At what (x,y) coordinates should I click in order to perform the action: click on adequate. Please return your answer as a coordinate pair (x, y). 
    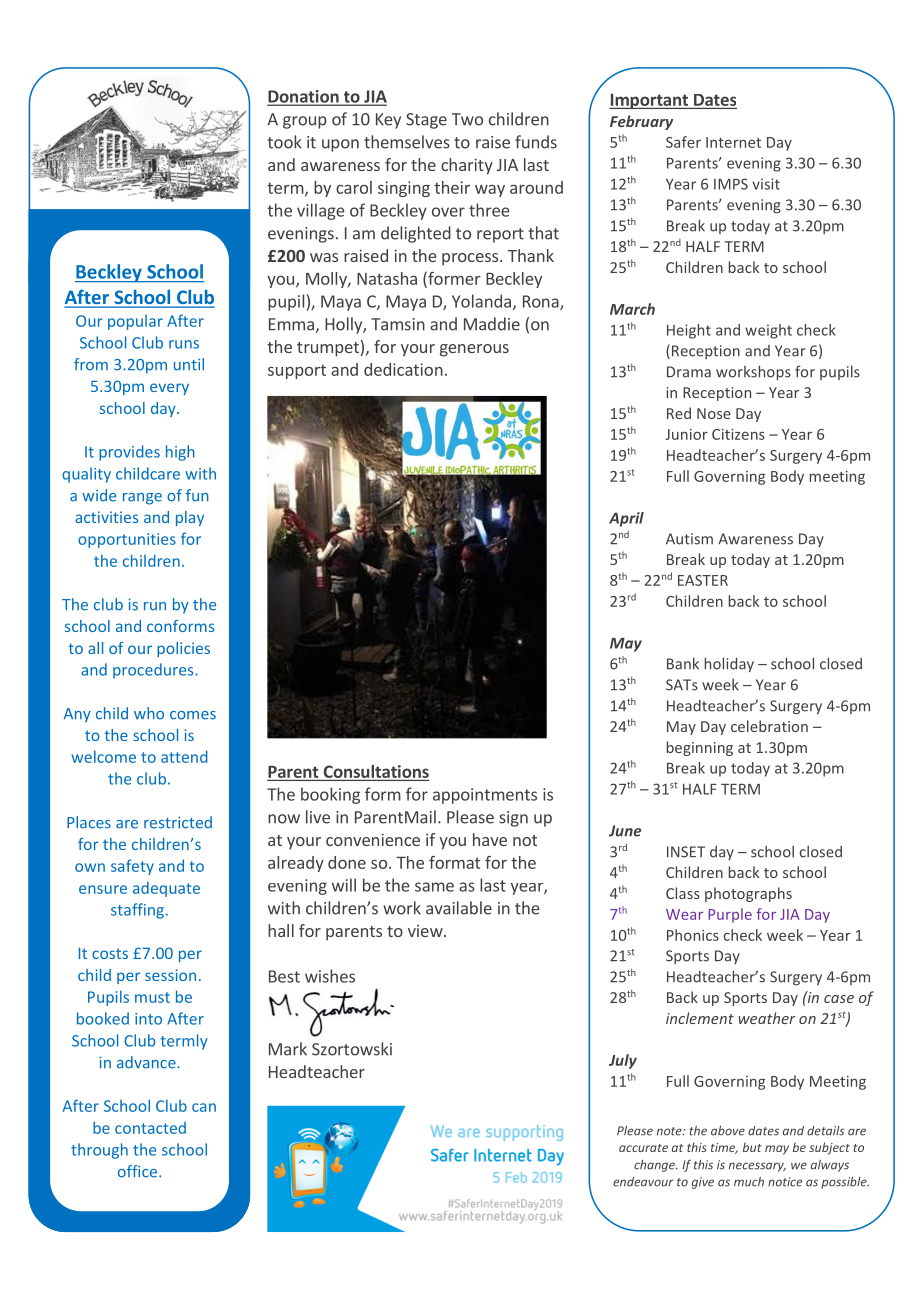
    Looking at the image, I should click on (166, 889).
